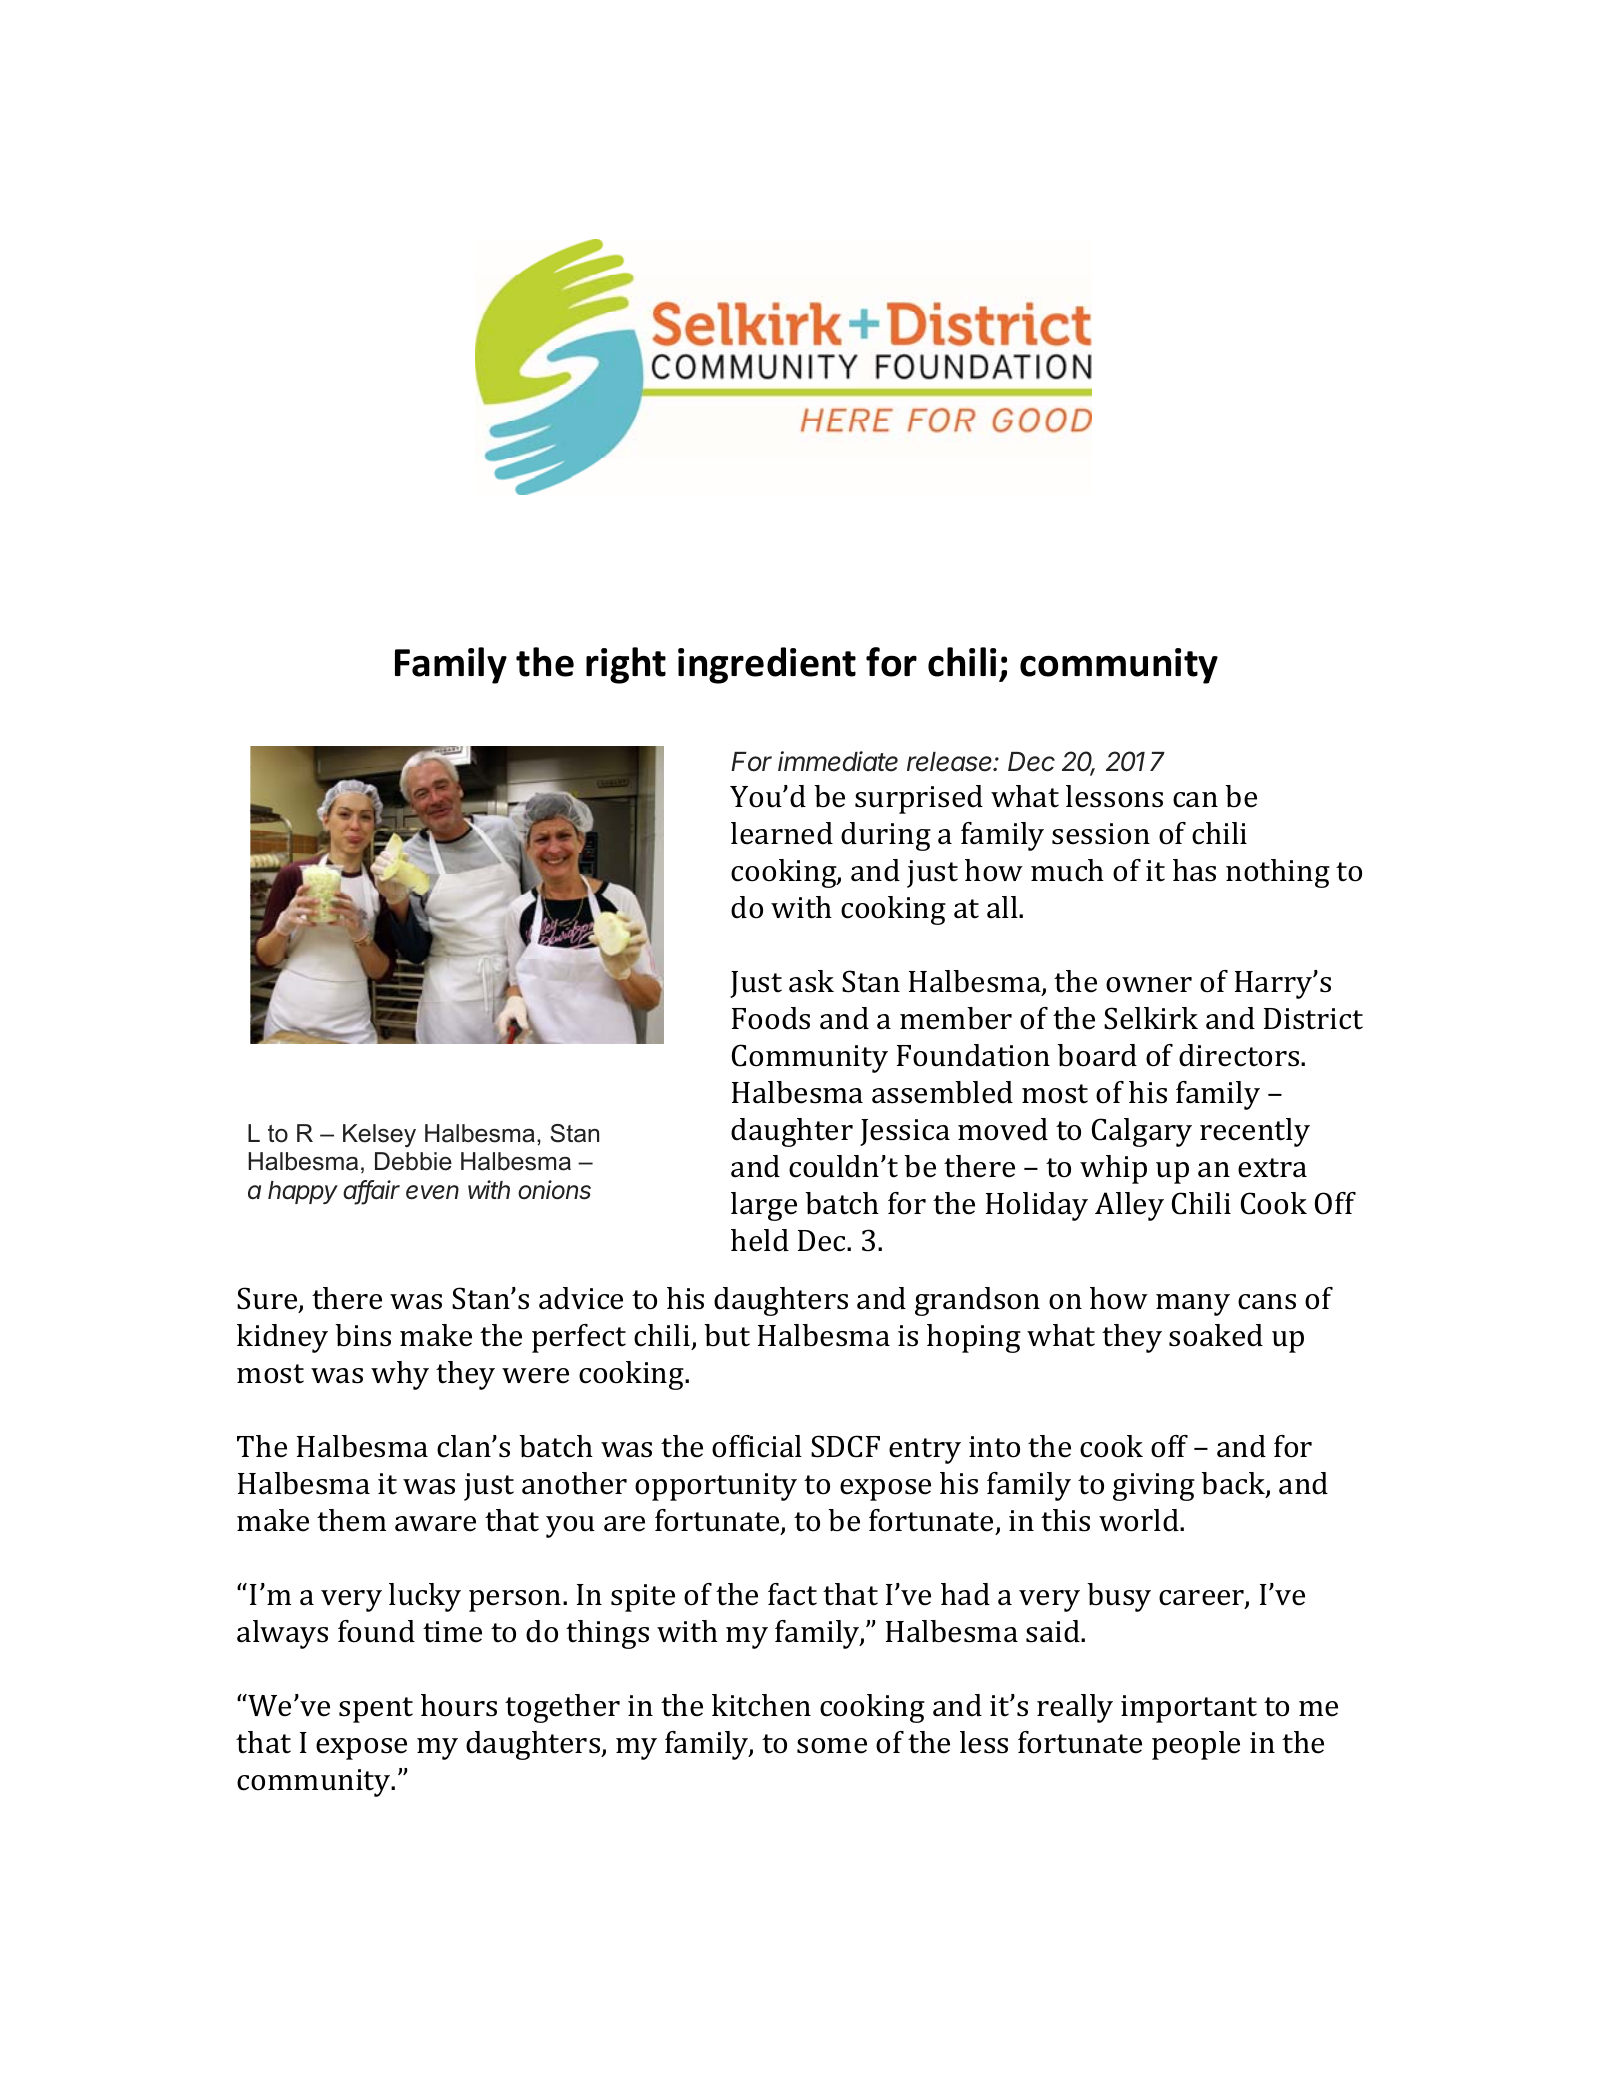 The width and height of the screenshot is (1611, 2084). I want to click on owner, so click(1149, 985).
